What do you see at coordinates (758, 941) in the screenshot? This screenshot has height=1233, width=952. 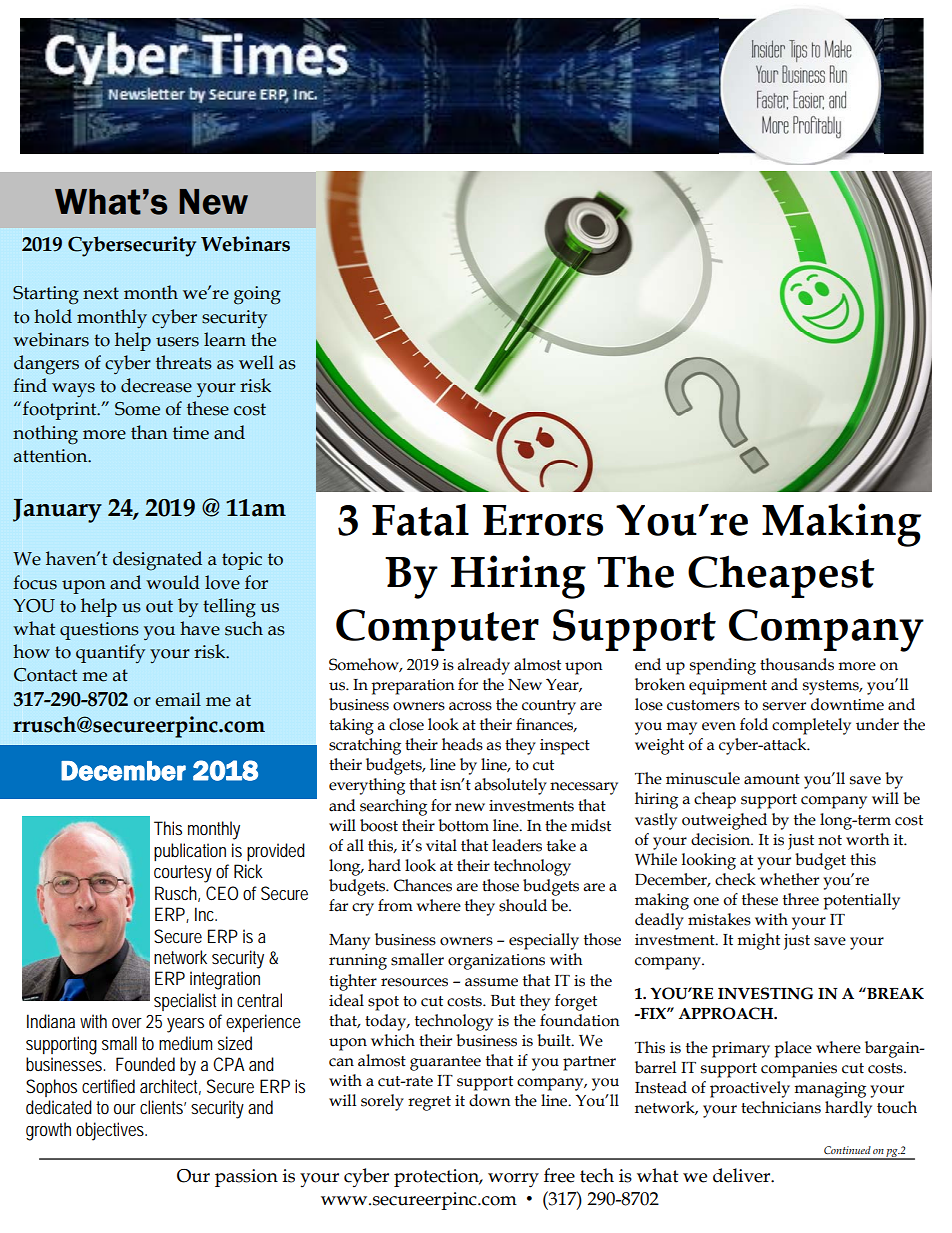 I see `might` at bounding box center [758, 941].
